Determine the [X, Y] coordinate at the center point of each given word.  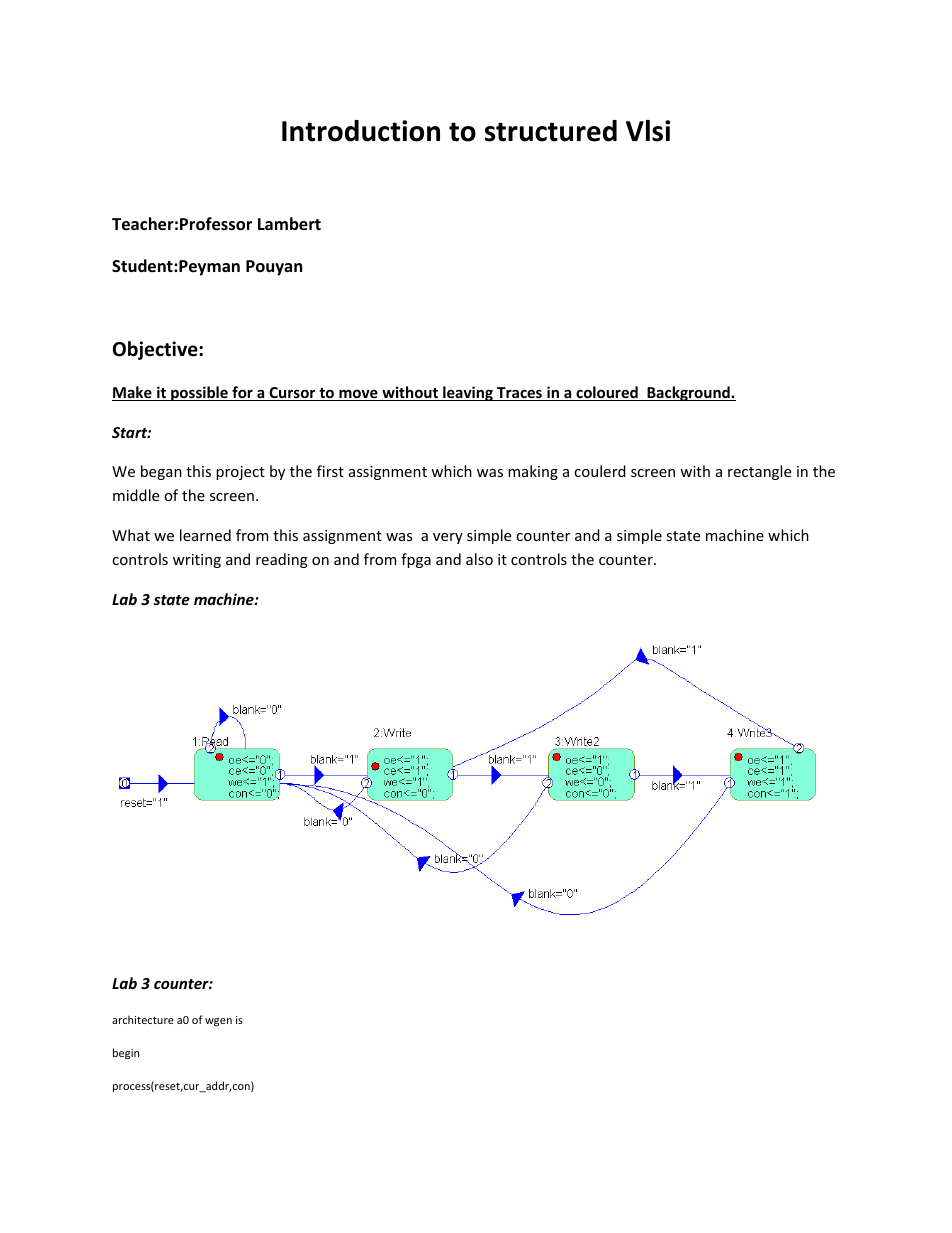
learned [205, 535]
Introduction [361, 131]
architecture [143, 1019]
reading [282, 560]
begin [126, 1054]
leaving [468, 393]
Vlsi [648, 131]
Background [688, 393]
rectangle [759, 472]
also [479, 559]
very [448, 538]
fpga [416, 560]
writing [197, 561]
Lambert [289, 224]
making [533, 472]
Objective [156, 350]
